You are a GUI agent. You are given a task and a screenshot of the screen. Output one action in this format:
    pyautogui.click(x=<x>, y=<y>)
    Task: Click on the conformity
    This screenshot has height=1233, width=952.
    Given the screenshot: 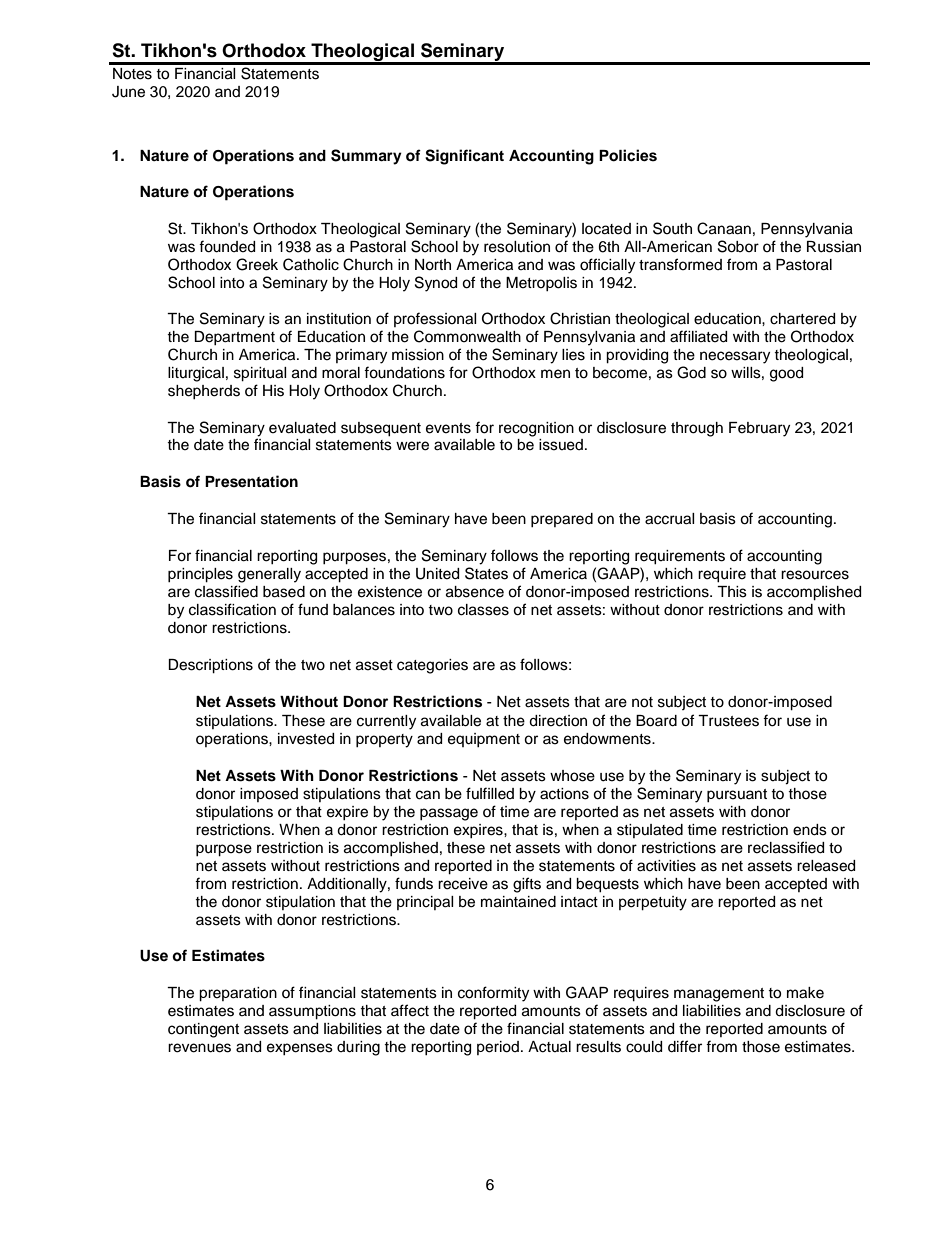 What is the action you would take?
    pyautogui.click(x=493, y=994)
